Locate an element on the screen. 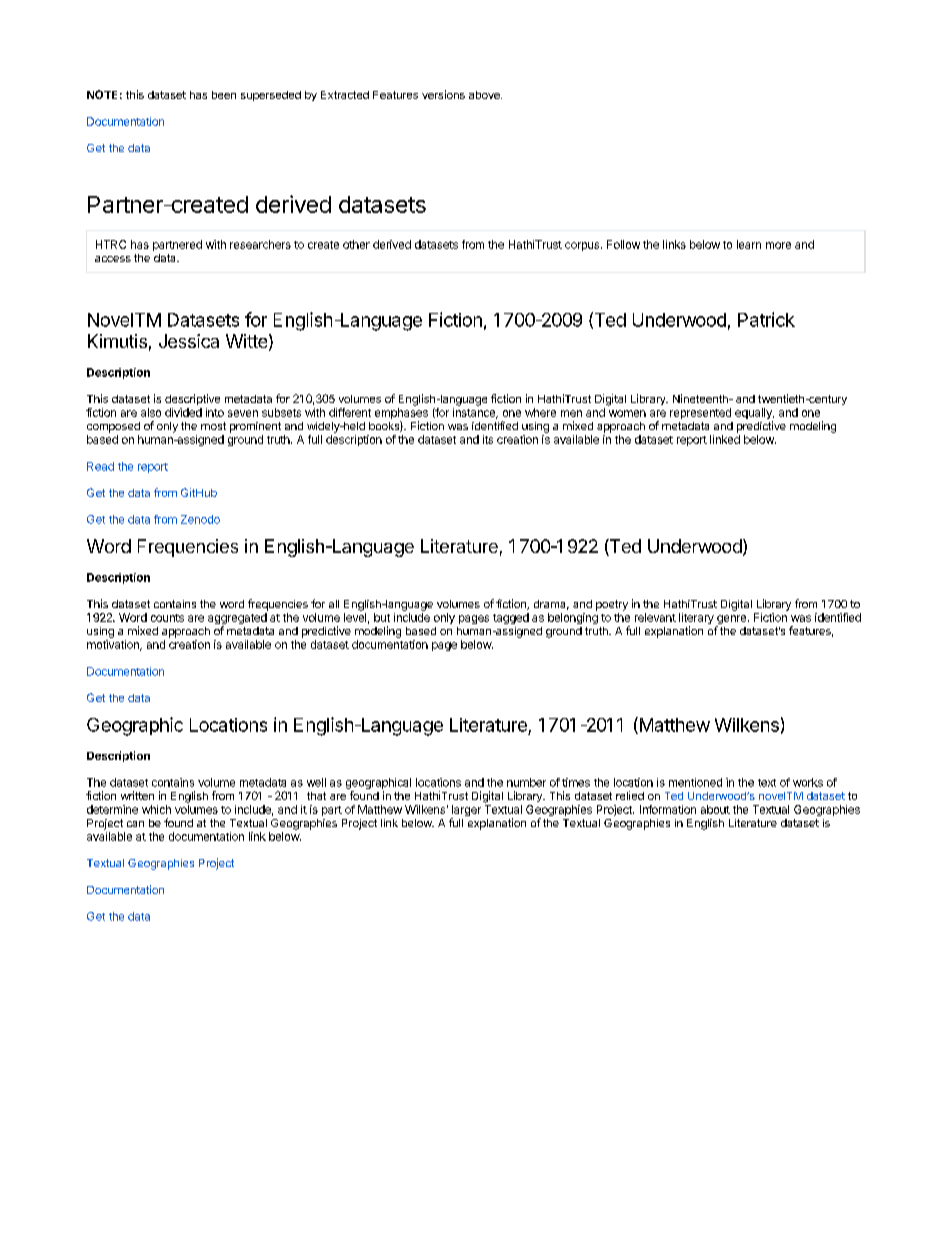  been is located at coordinates (224, 95).
